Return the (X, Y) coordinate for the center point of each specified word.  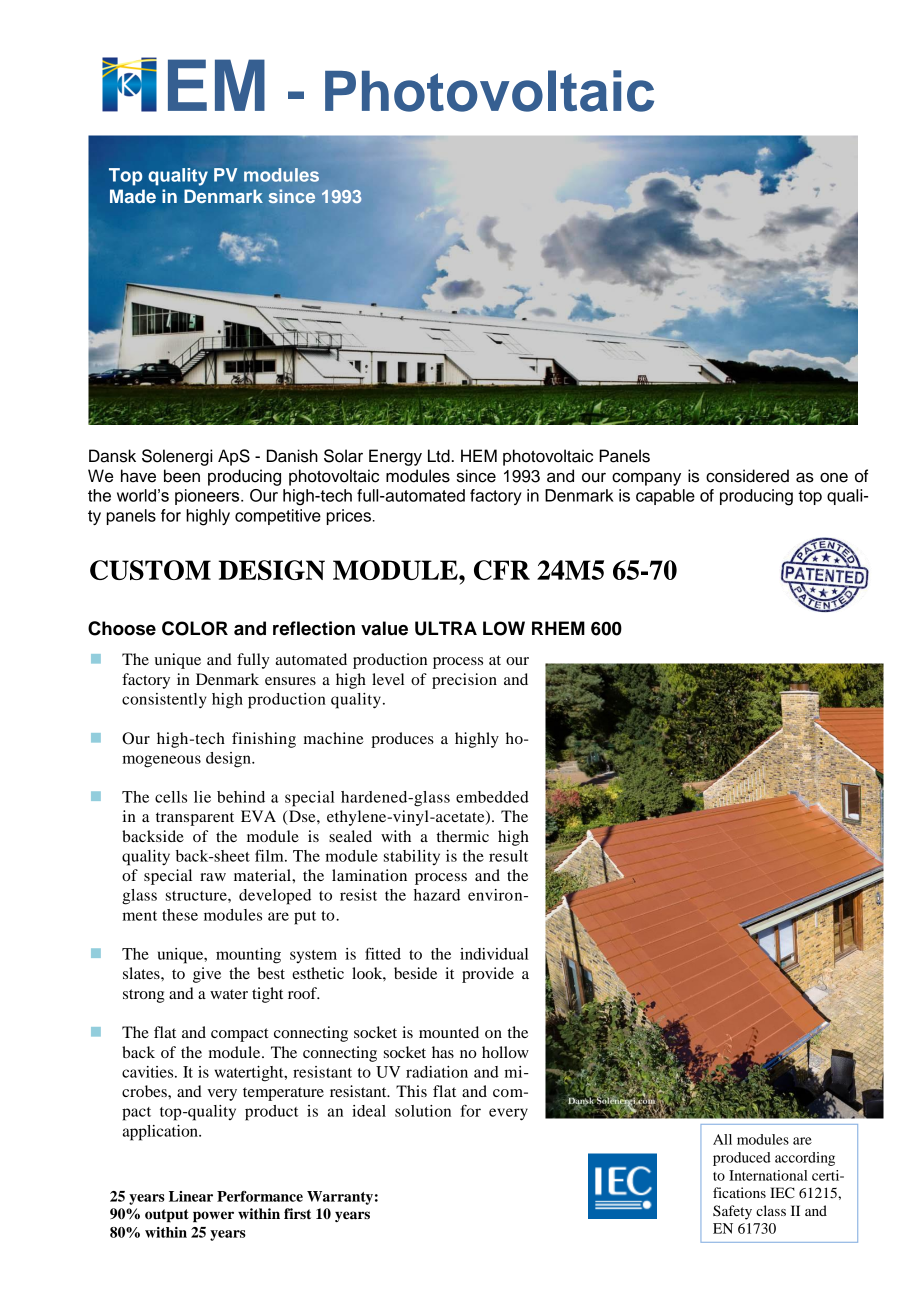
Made (133, 196)
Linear (191, 1196)
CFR (502, 570)
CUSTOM (150, 570)
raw (213, 877)
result (508, 856)
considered (747, 476)
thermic (463, 836)
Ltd (440, 456)
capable (665, 497)
